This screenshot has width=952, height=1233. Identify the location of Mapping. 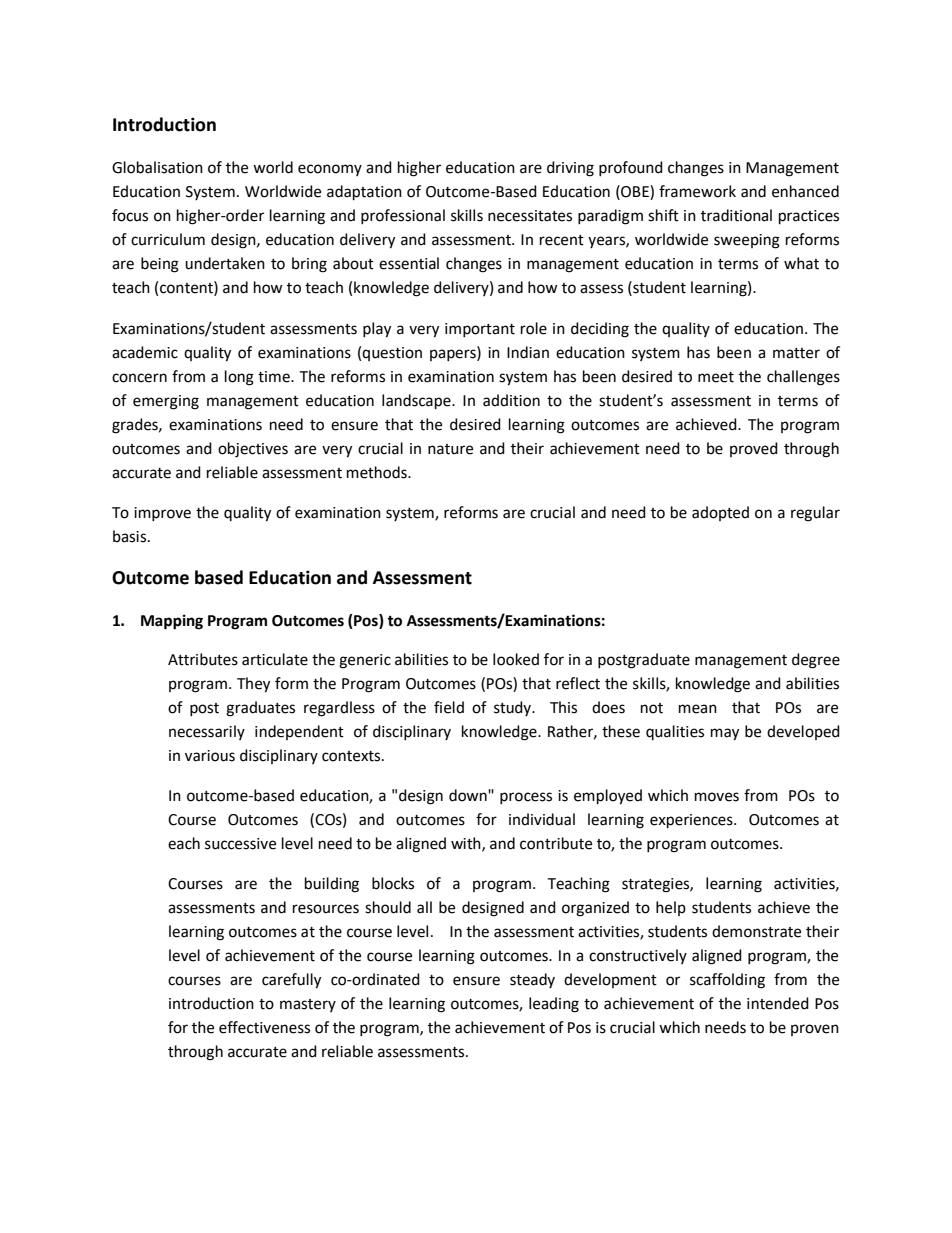
(172, 622).
